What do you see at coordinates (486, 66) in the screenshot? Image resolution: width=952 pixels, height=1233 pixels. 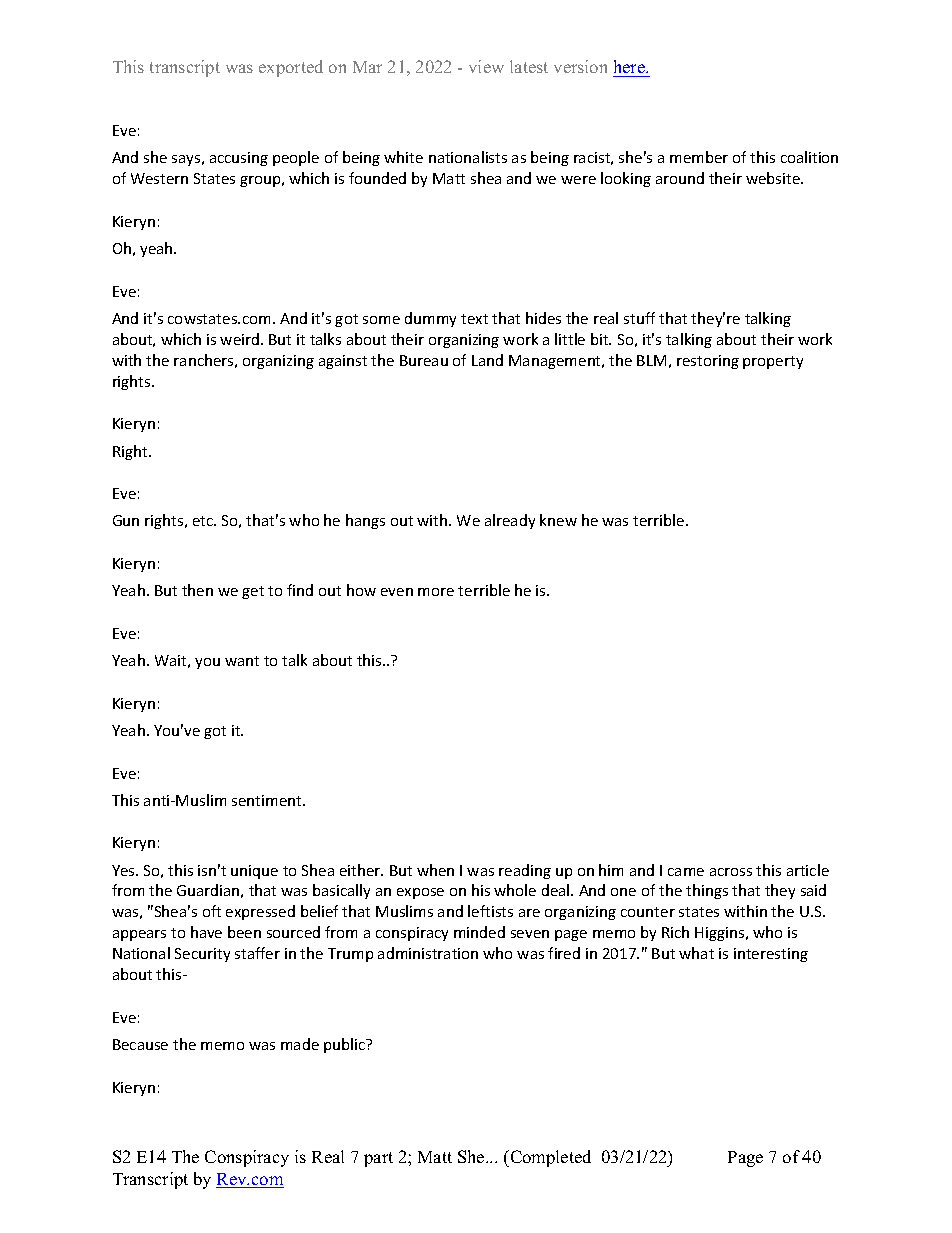 I see `view` at bounding box center [486, 66].
